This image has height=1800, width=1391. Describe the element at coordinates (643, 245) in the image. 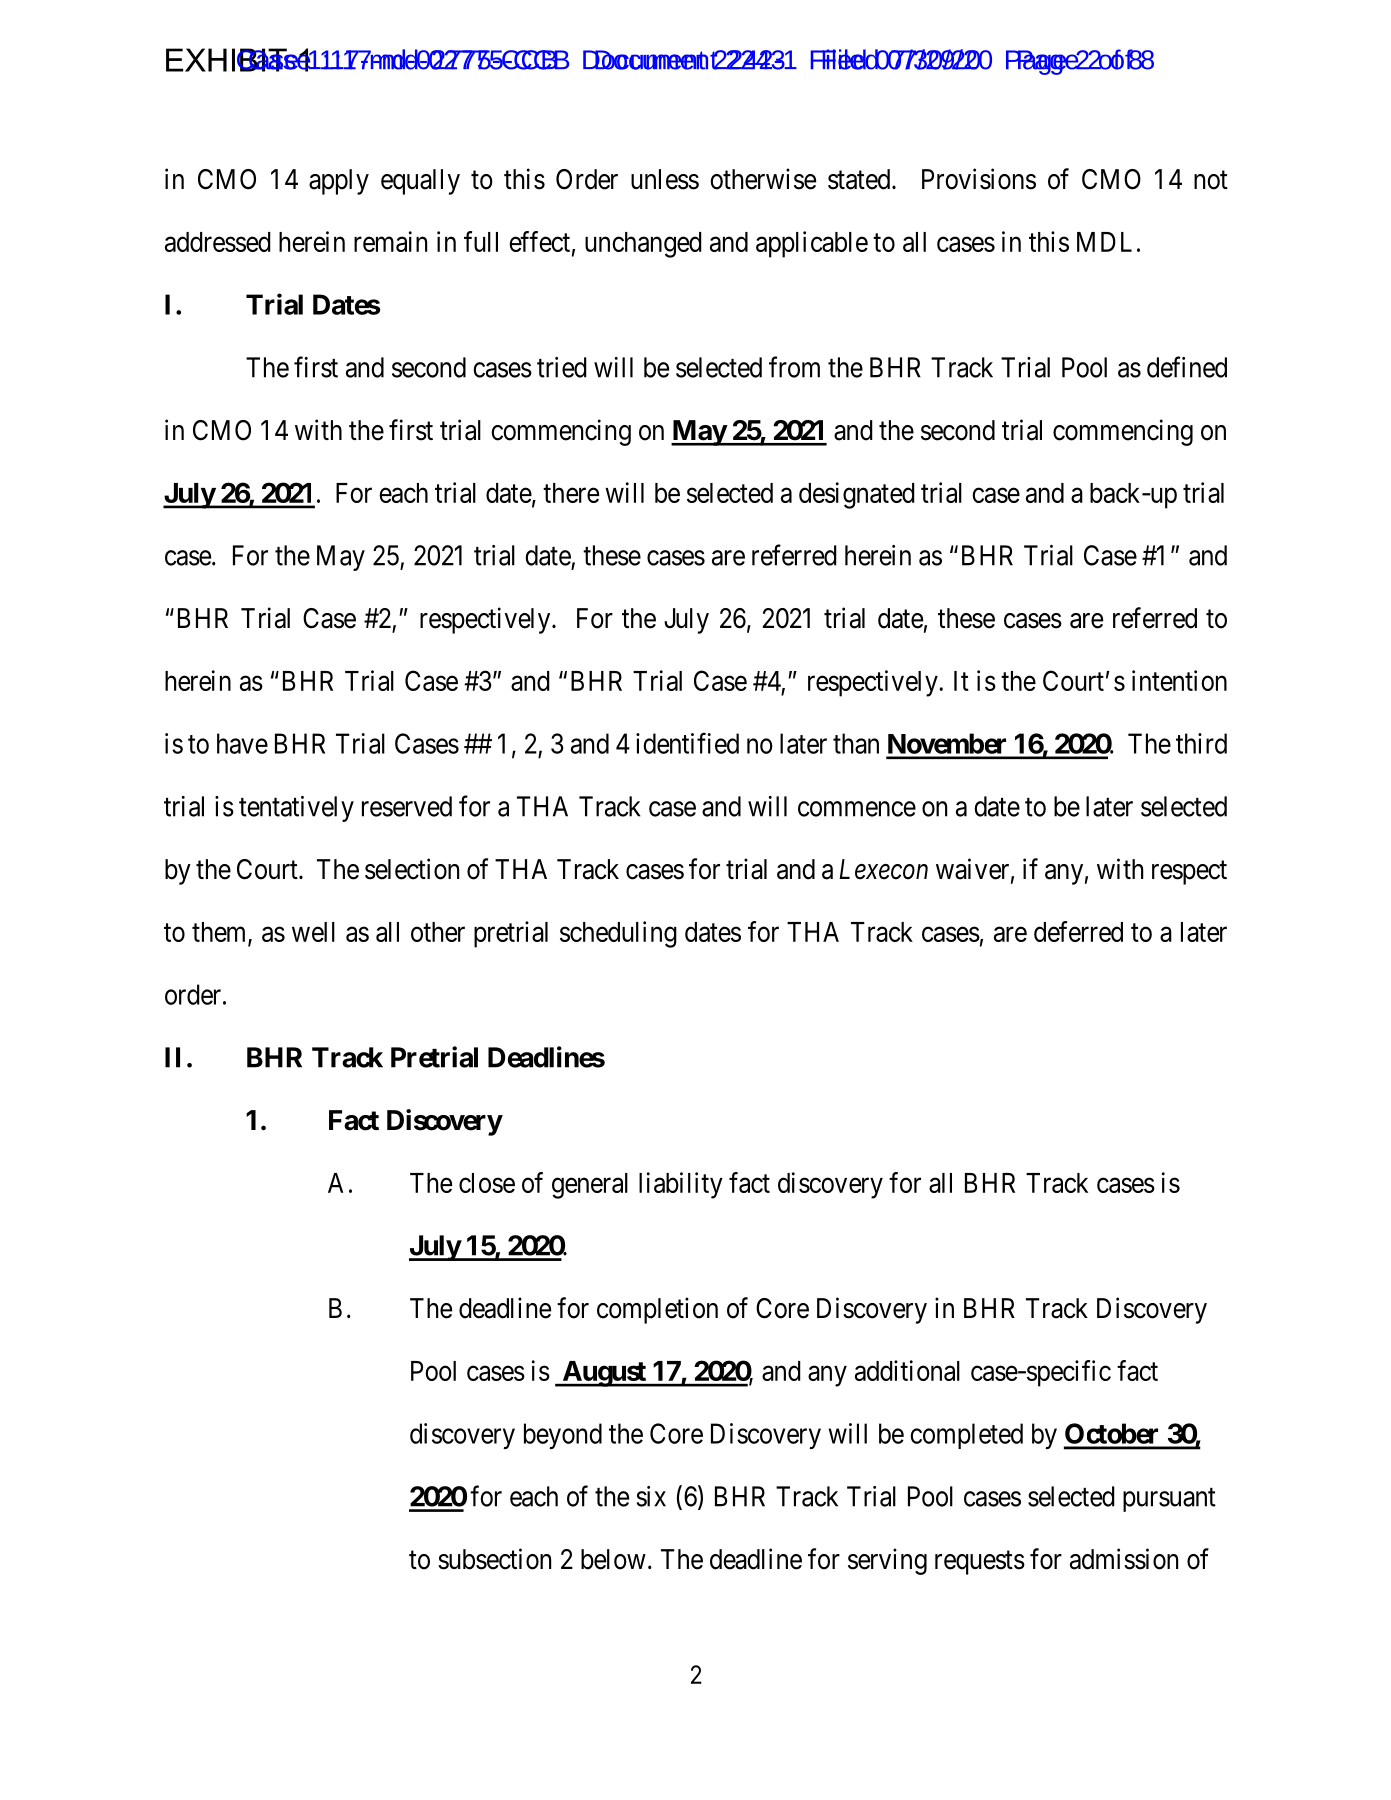

I see `unchanged` at that location.
